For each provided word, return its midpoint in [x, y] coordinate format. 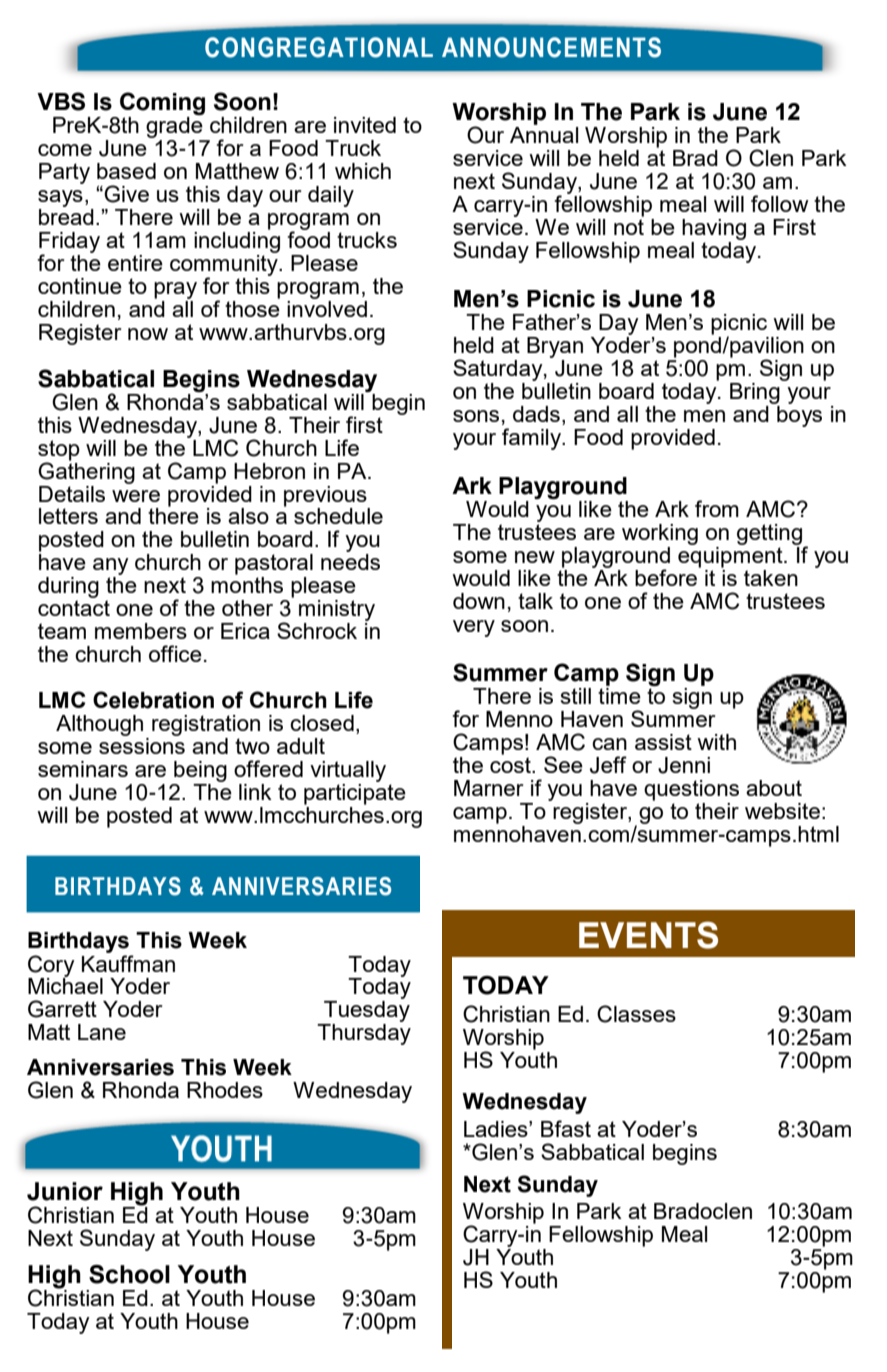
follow [780, 203]
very [474, 628]
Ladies [497, 1129]
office [175, 653]
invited [365, 125]
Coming [162, 105]
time [619, 694]
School [129, 1274]
